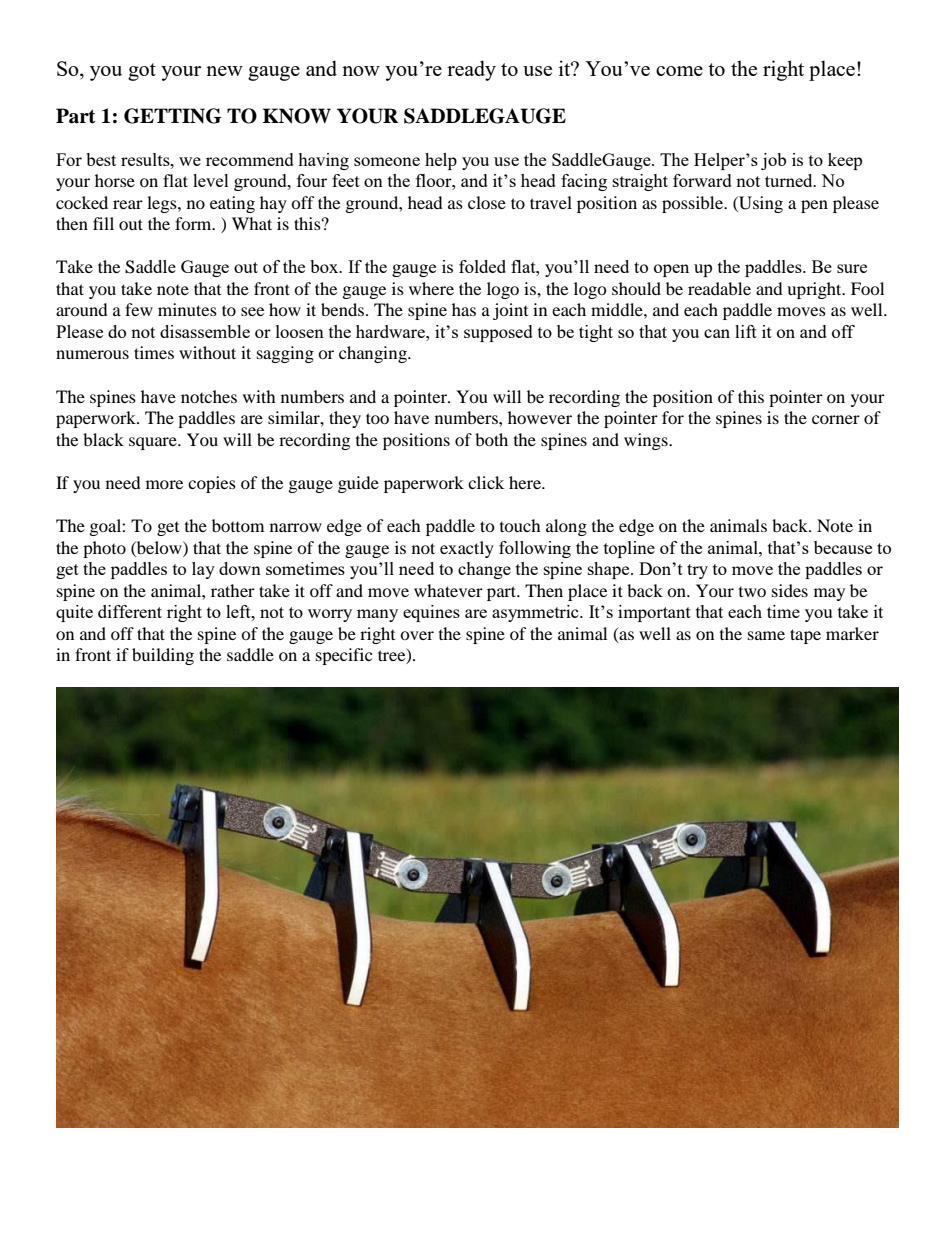 This document has width=952, height=1233. What do you see at coordinates (836, 419) in the document?
I see `corner` at bounding box center [836, 419].
